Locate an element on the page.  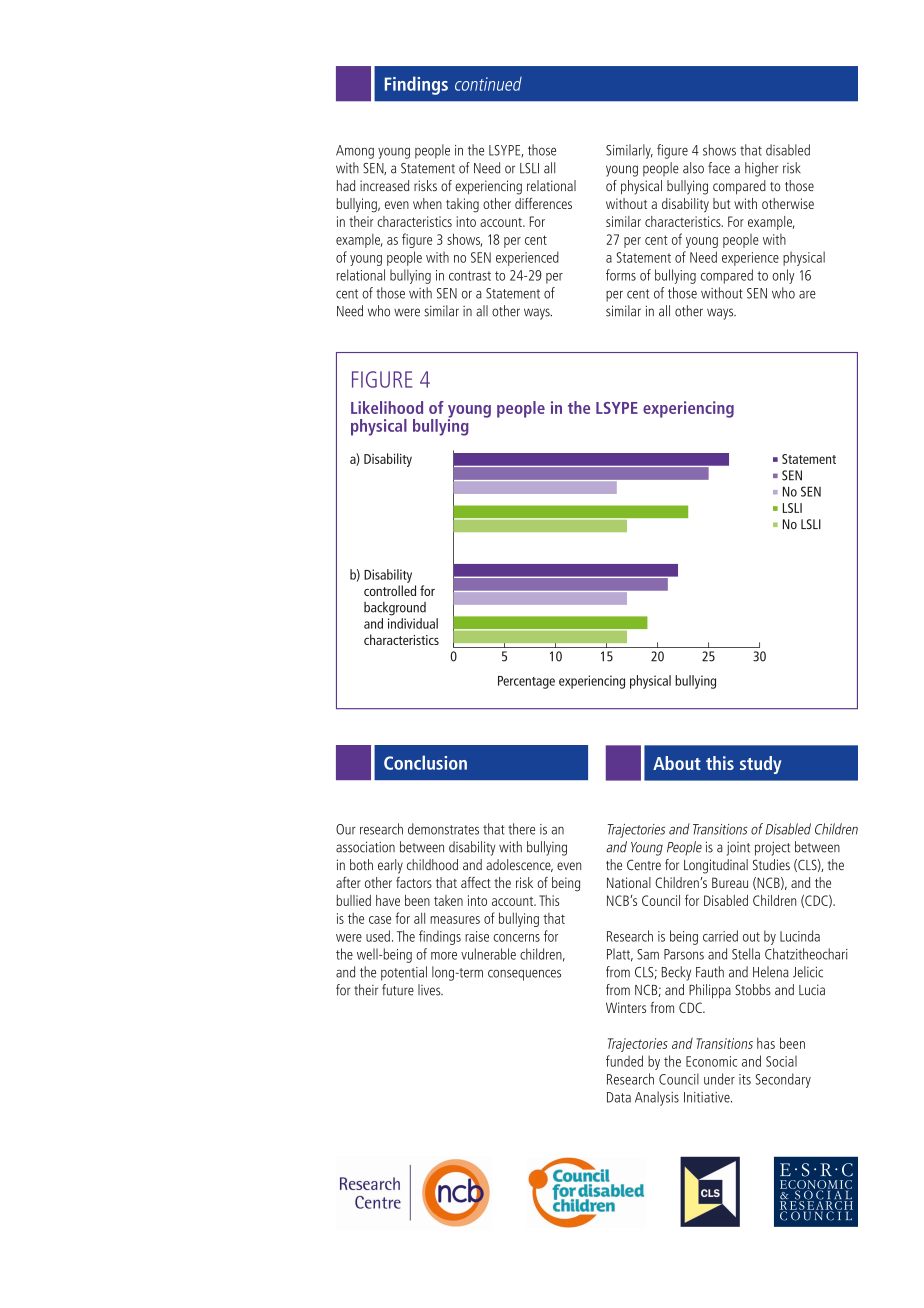
there is located at coordinates (521, 829).
